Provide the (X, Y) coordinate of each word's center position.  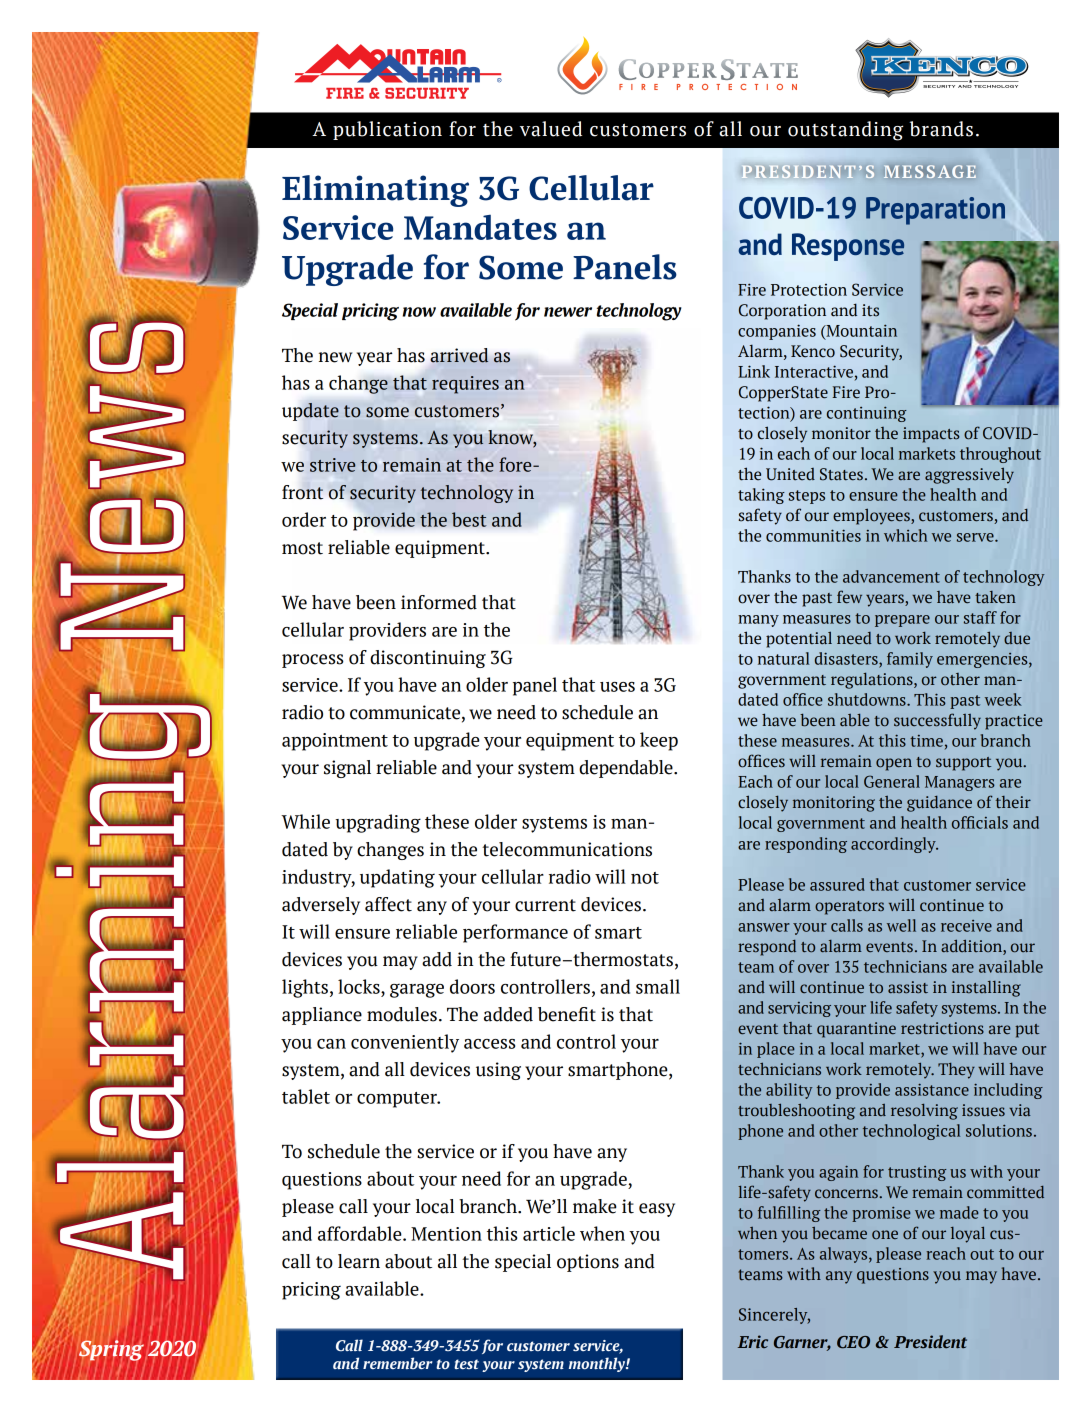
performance (515, 933)
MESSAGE (930, 171)
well (901, 925)
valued (551, 129)
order (304, 519)
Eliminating (375, 191)
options (588, 1263)
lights (305, 988)
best (469, 519)
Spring (111, 1350)
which (906, 535)
